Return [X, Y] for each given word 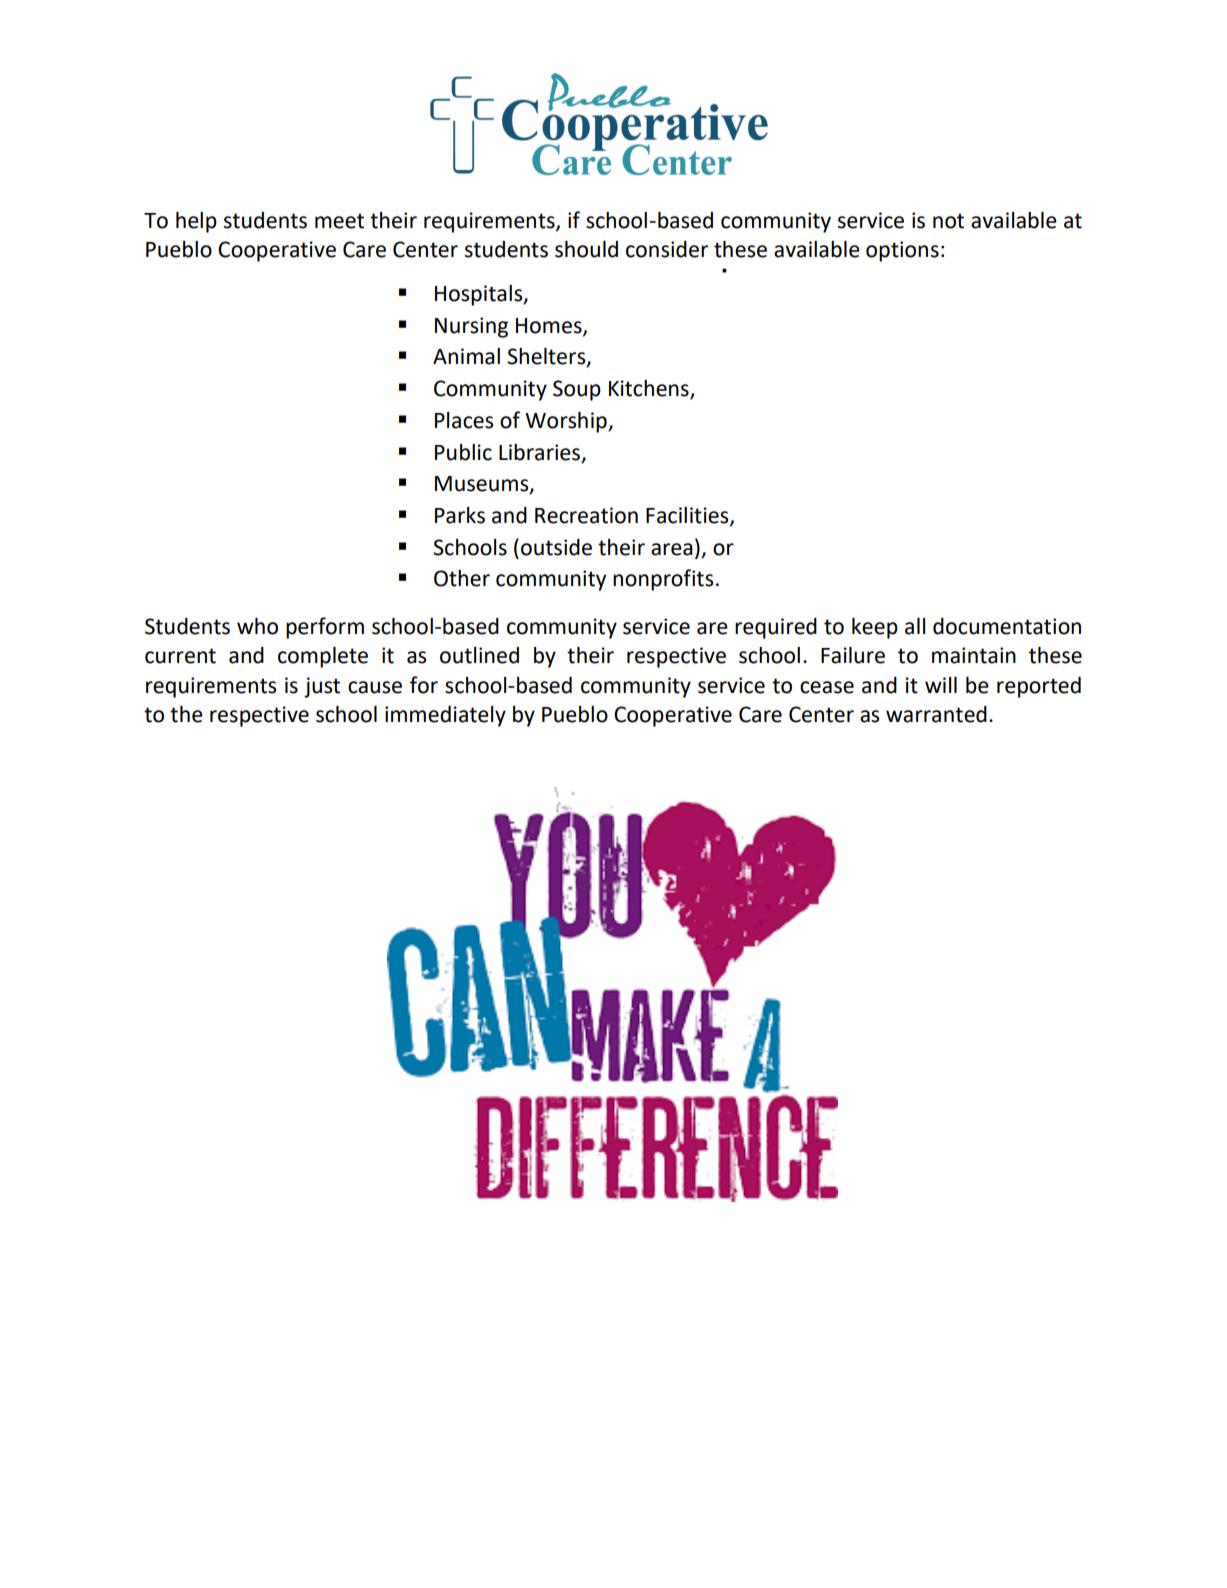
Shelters [547, 357]
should [586, 249]
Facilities [688, 516]
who [257, 626]
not [948, 221]
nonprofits [663, 580]
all [915, 626]
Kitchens [650, 389]
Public [463, 452]
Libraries [541, 453]
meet [339, 221]
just [322, 687]
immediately [445, 716]
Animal [466, 356]
